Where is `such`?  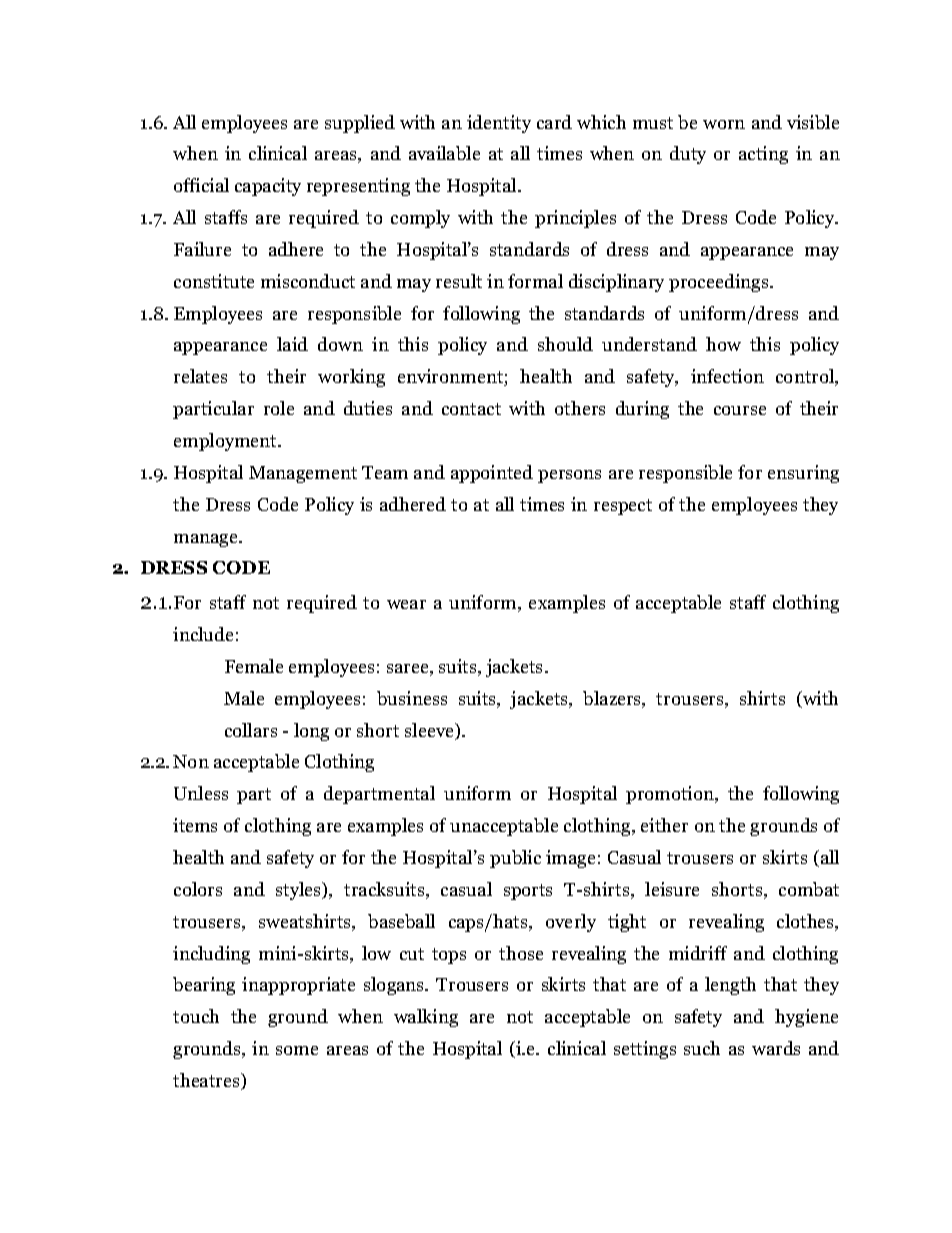
such is located at coordinates (702, 1048).
